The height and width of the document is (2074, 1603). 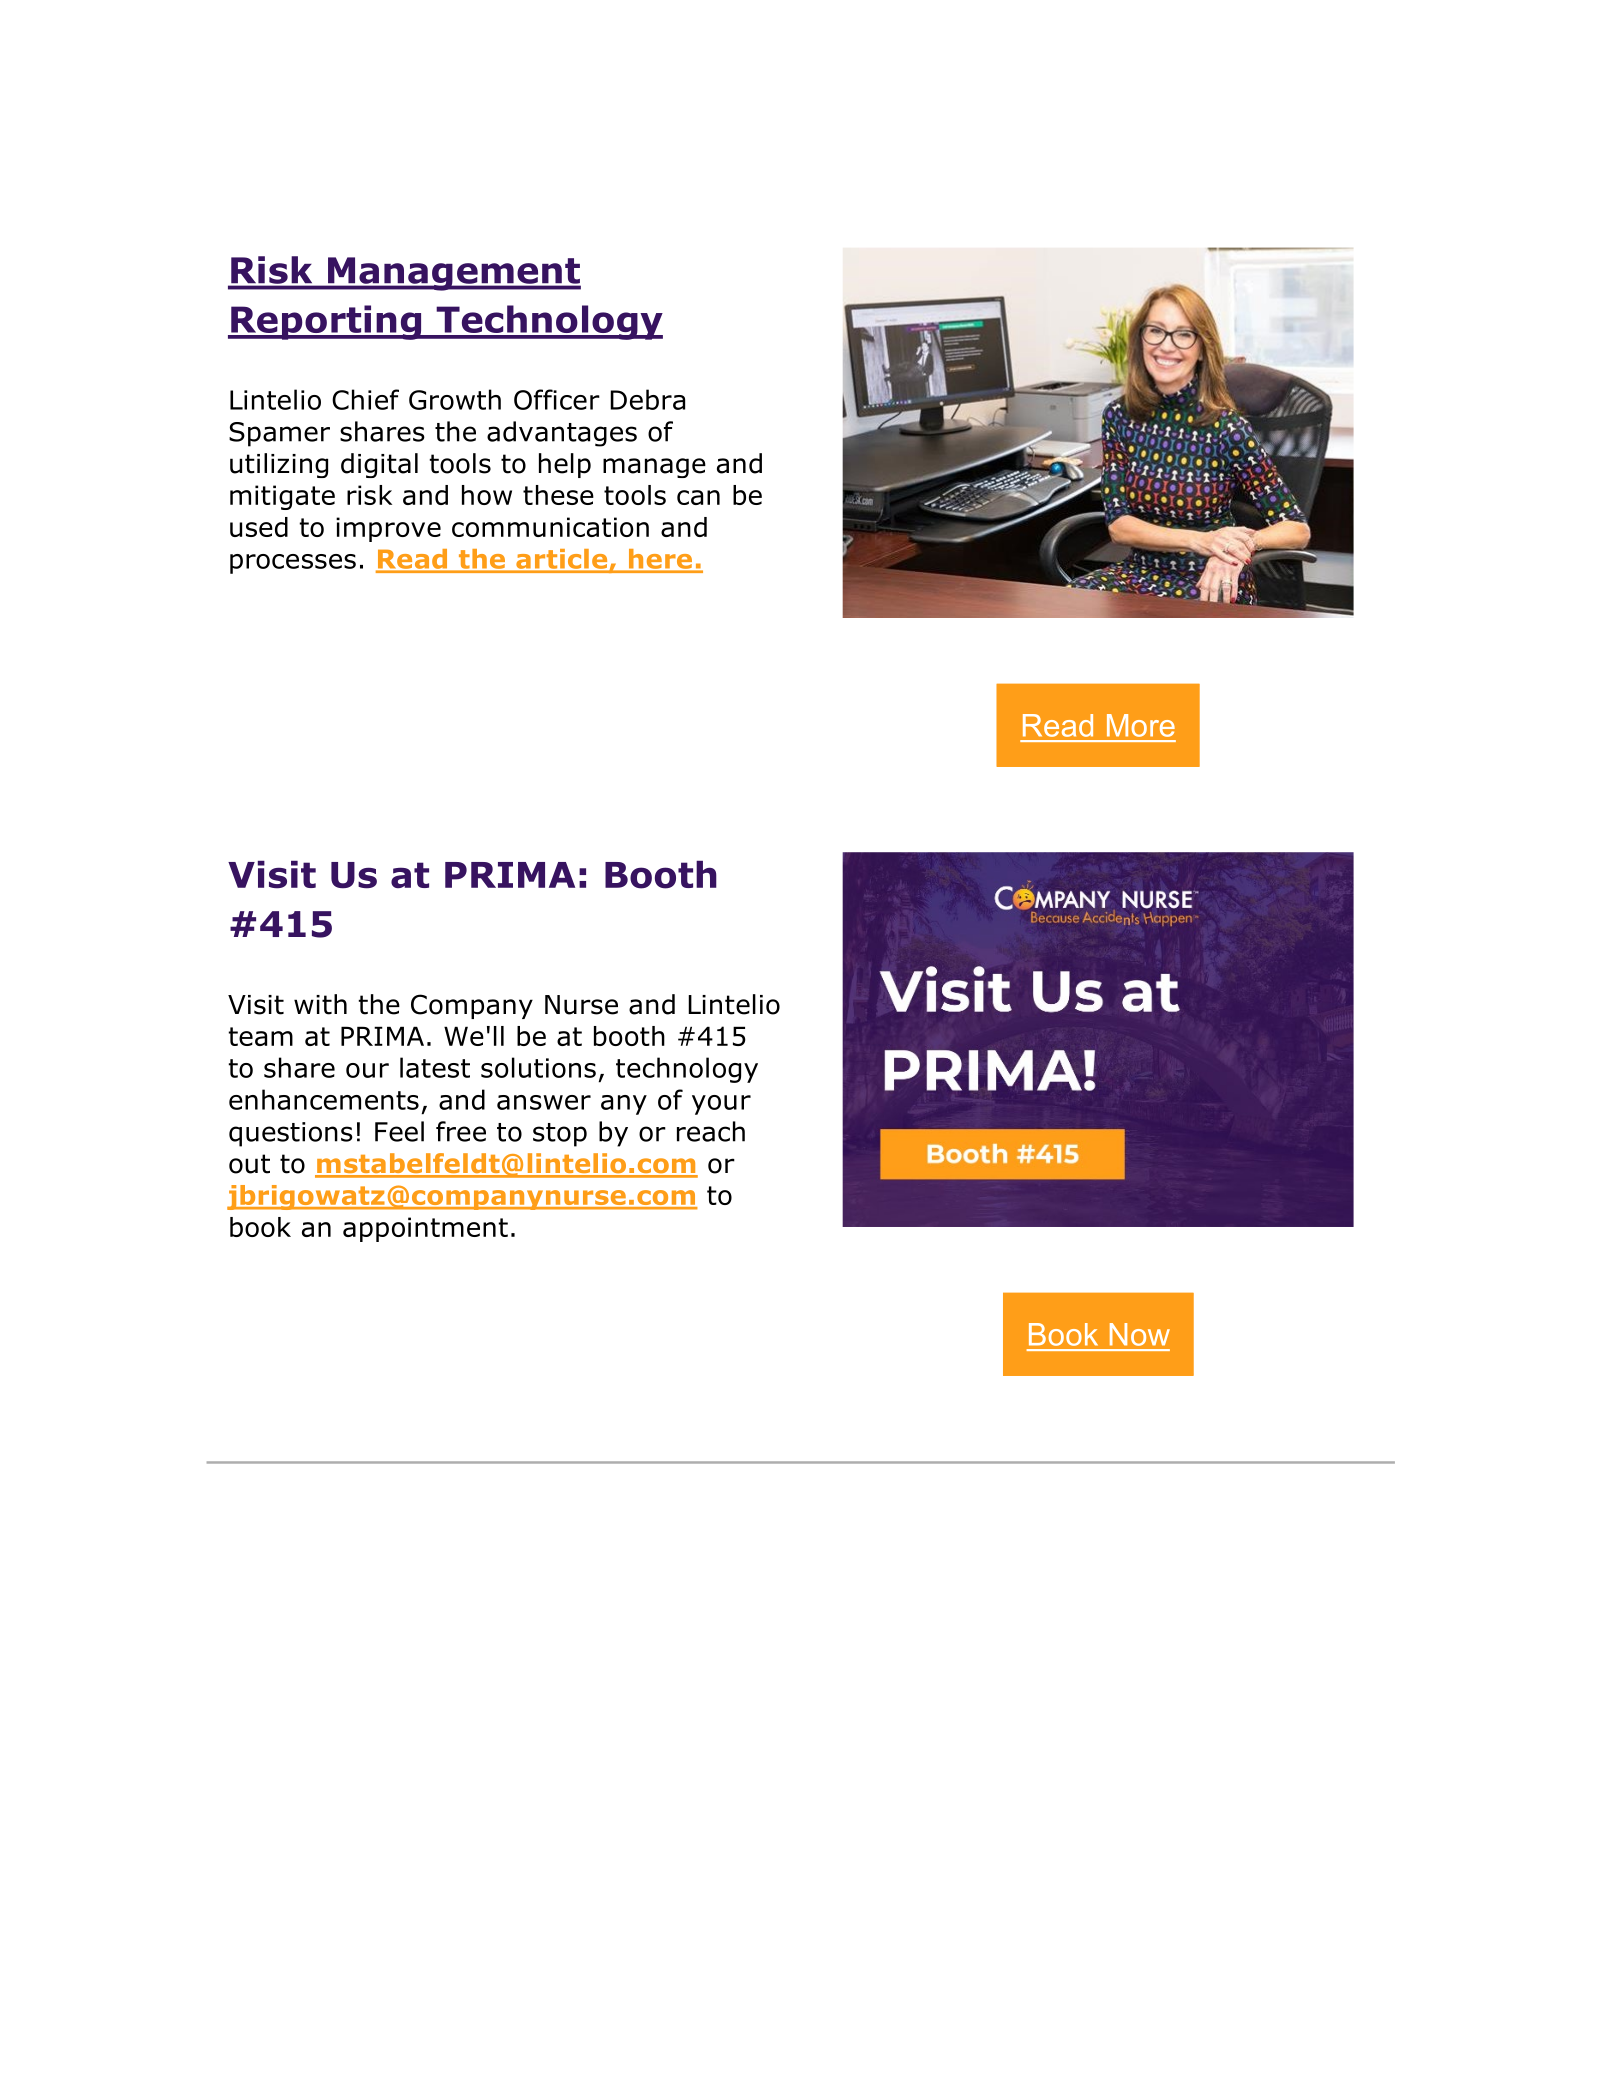 What do you see at coordinates (425, 1229) in the document?
I see `appointment` at bounding box center [425, 1229].
